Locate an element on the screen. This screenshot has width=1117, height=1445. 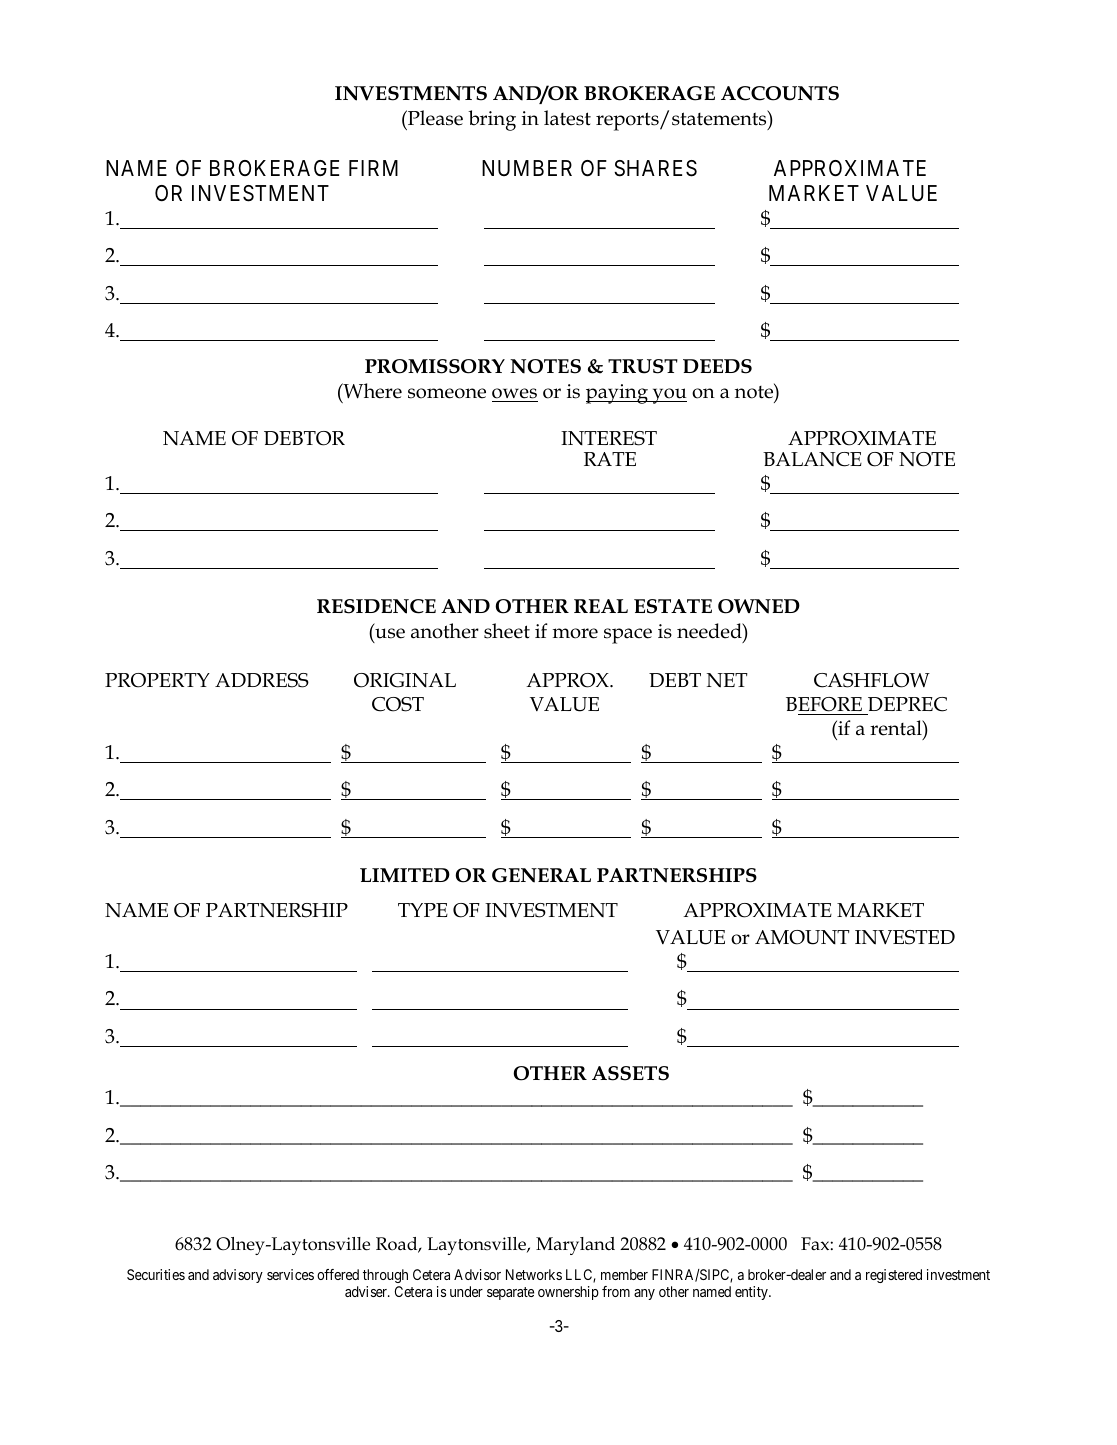
Where is located at coordinates (371, 392).
